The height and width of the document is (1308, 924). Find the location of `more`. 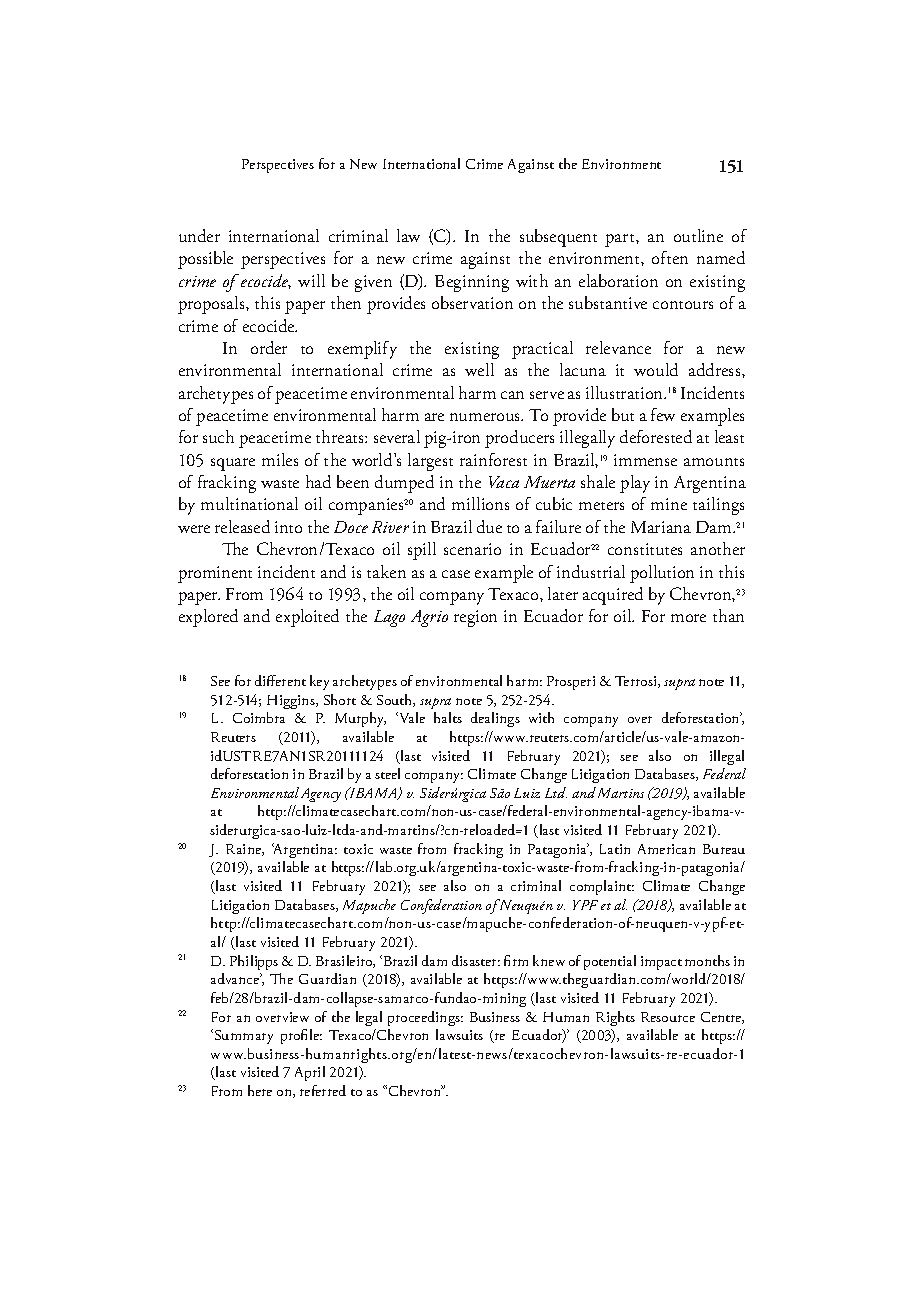

more is located at coordinates (688, 618).
